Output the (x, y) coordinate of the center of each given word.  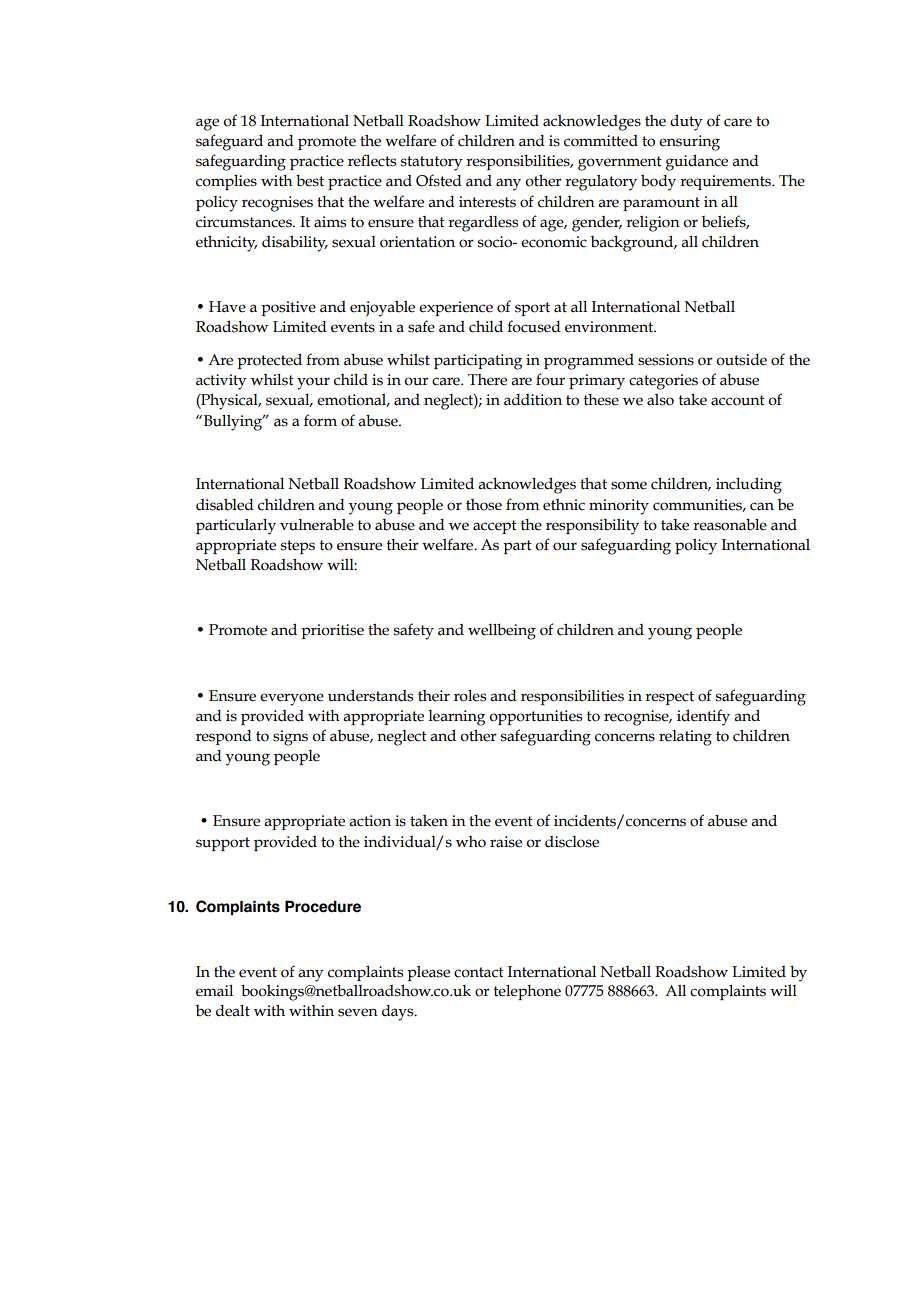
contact (479, 972)
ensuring (689, 143)
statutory (431, 163)
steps (298, 547)
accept (495, 527)
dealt (233, 1010)
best (310, 180)
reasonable (730, 524)
